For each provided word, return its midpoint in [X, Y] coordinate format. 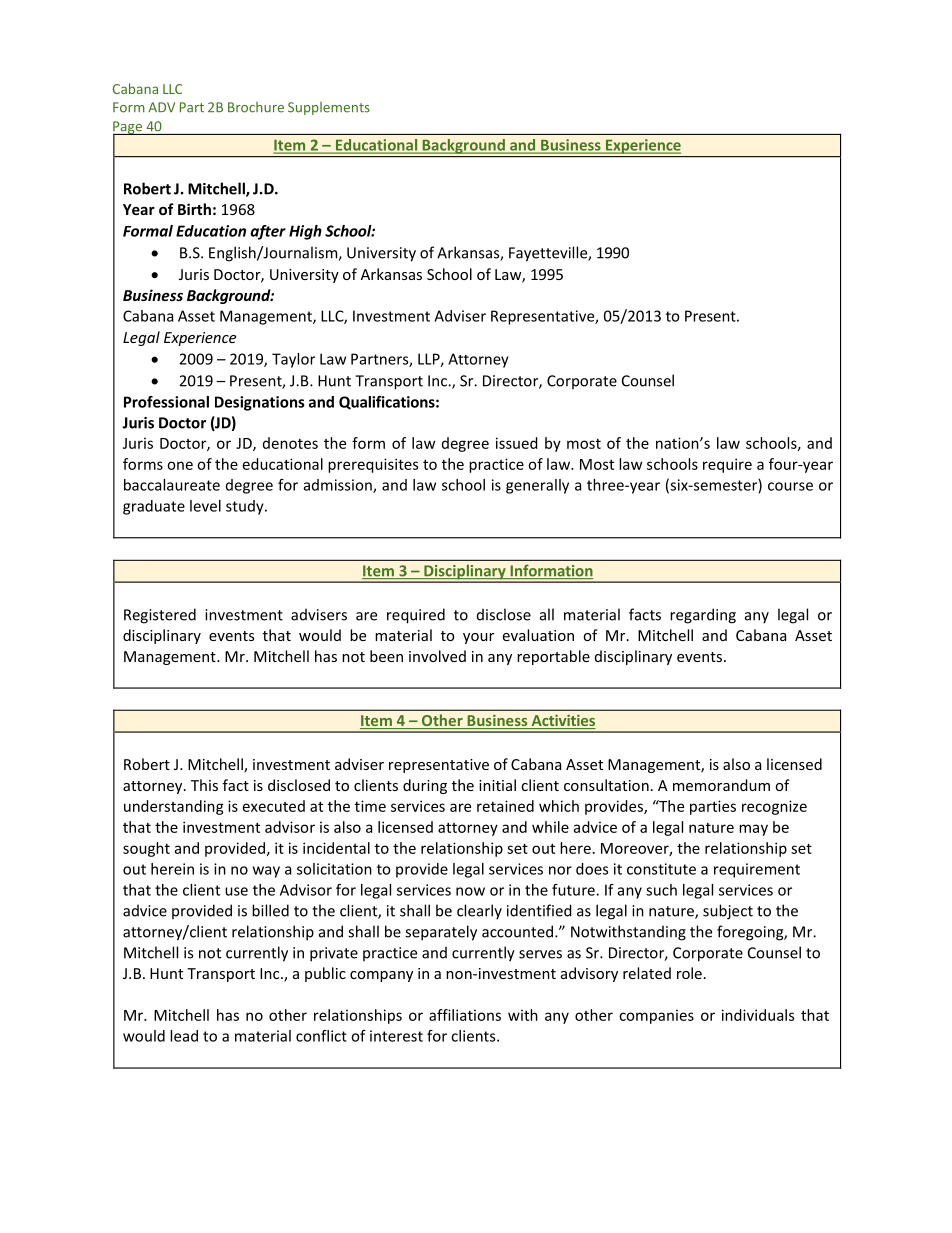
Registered [160, 616]
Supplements [329, 108]
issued [517, 443]
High [305, 232]
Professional [166, 402]
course [790, 486]
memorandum [721, 785]
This [204, 785]
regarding [703, 616]
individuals [758, 1015]
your [478, 638]
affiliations [465, 1015]
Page [128, 128]
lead [184, 1036]
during [425, 786]
